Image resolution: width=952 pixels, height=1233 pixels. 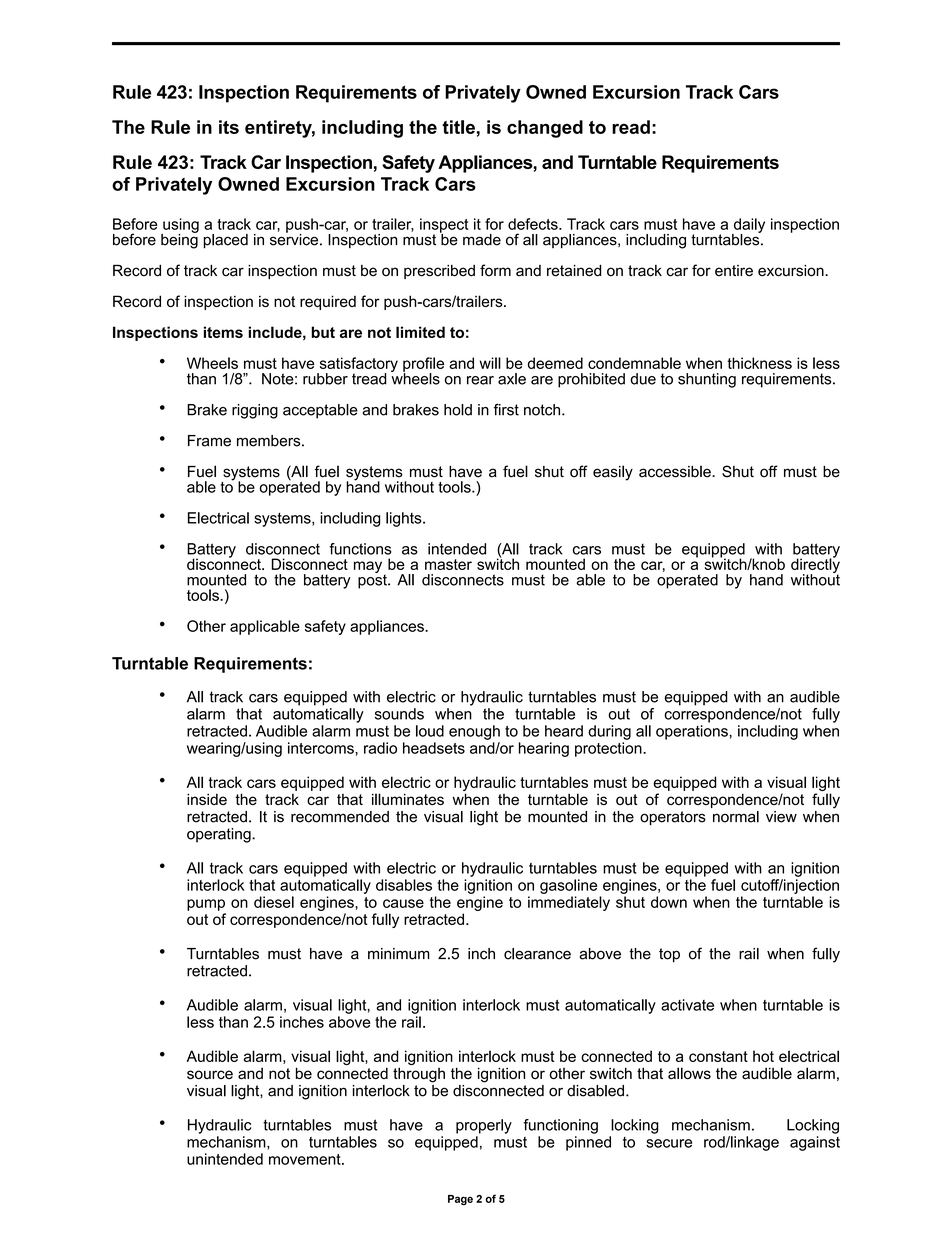 What do you see at coordinates (707, 380) in the page?
I see `shunting` at bounding box center [707, 380].
